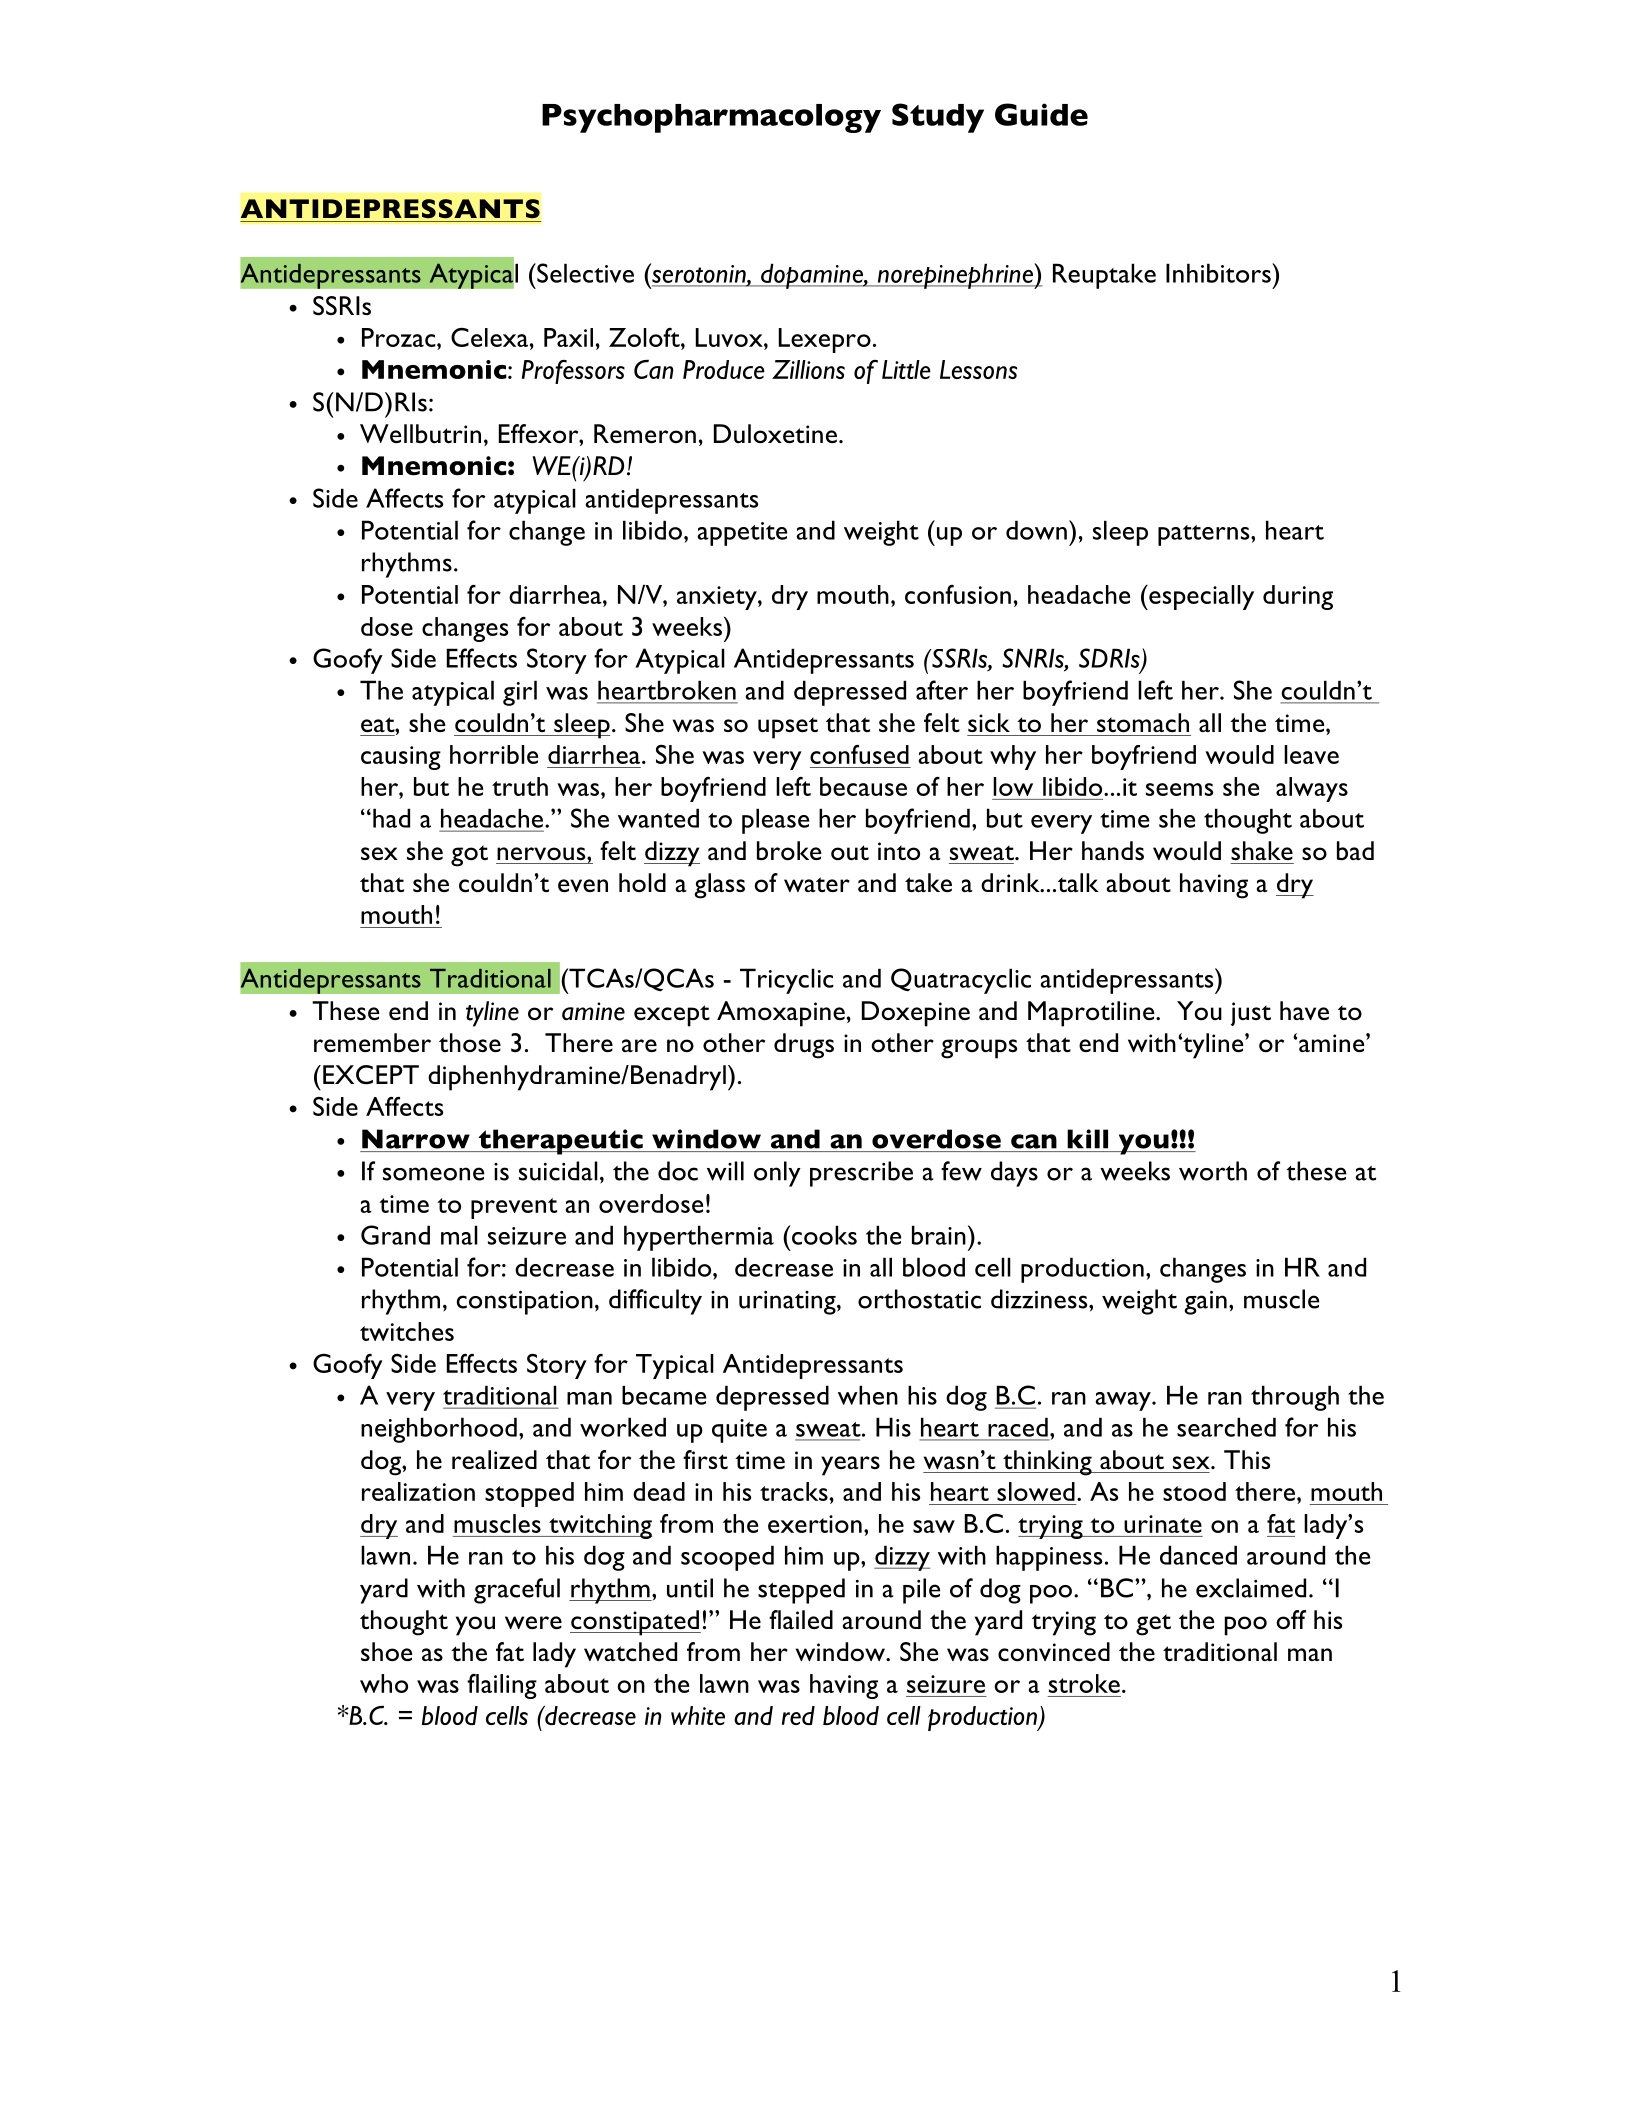  Describe the element at coordinates (801, 1619) in the screenshot. I see `flailed` at that location.
